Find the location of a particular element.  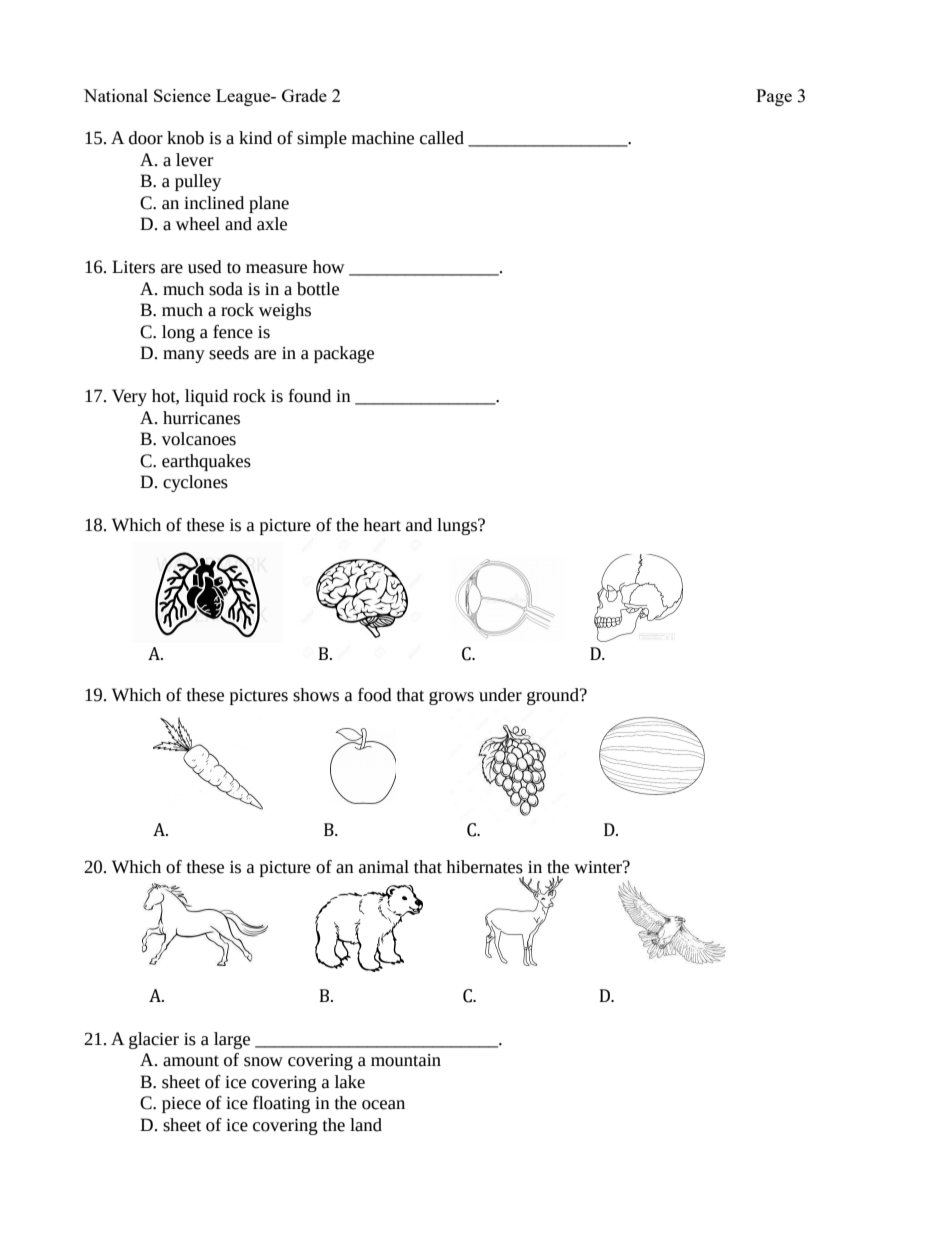

hibernates is located at coordinates (484, 867).
